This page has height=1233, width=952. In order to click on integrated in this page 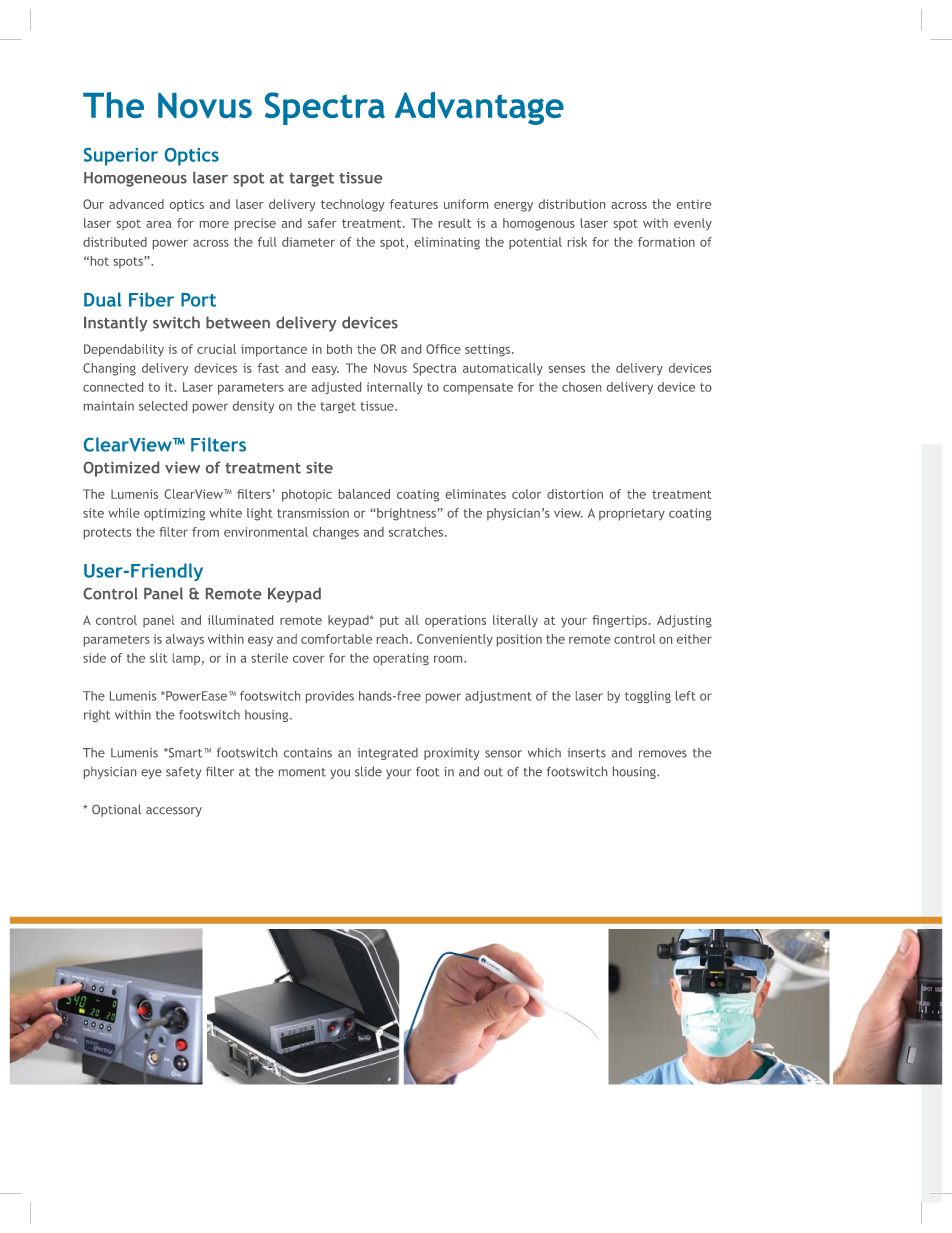, I will do `click(388, 754)`.
